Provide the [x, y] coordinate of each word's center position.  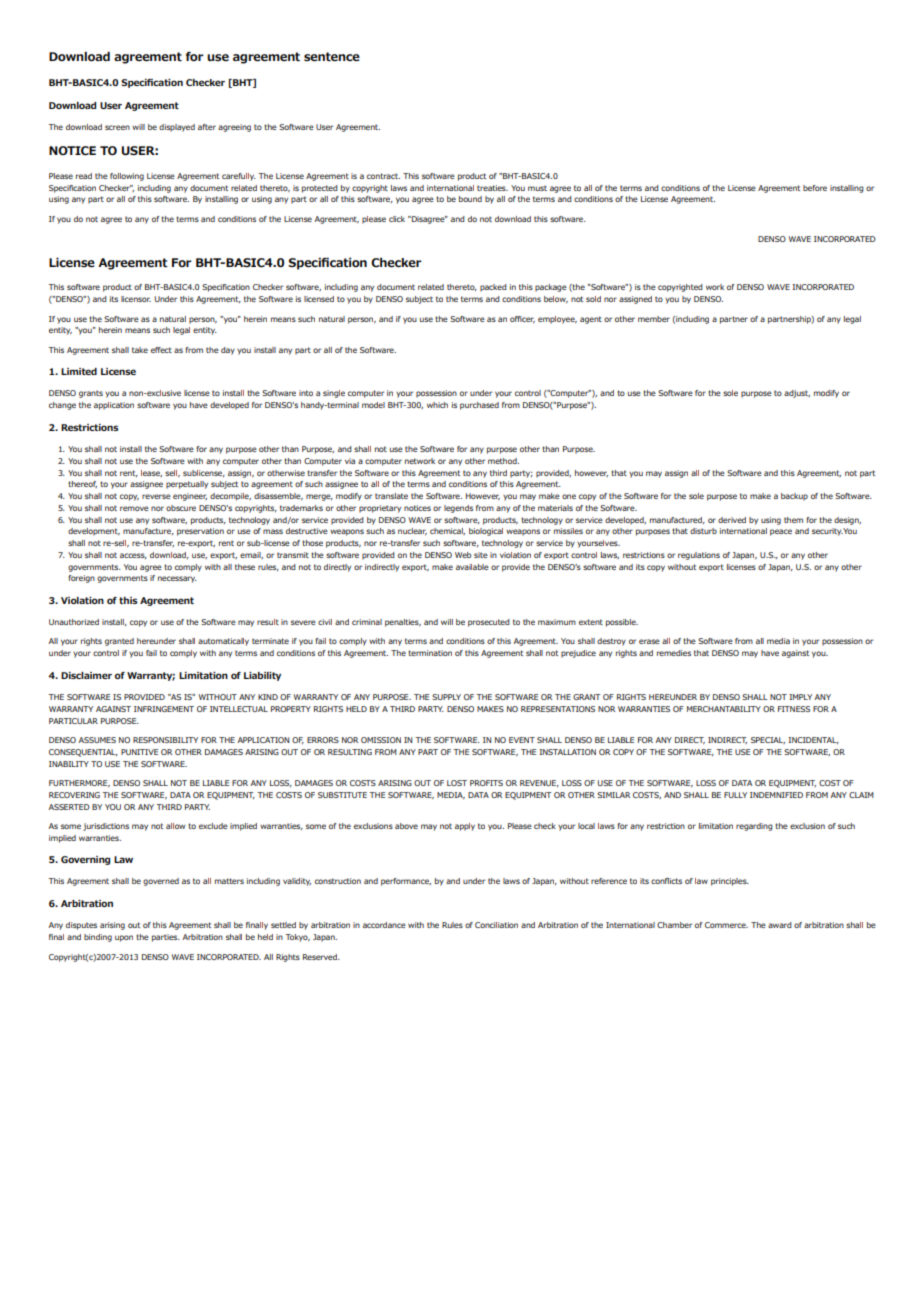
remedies [674, 653]
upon [124, 938]
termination [430, 653]
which [437, 405]
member [654, 319]
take [140, 350]
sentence [332, 56]
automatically [223, 642]
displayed [177, 128]
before [815, 188]
